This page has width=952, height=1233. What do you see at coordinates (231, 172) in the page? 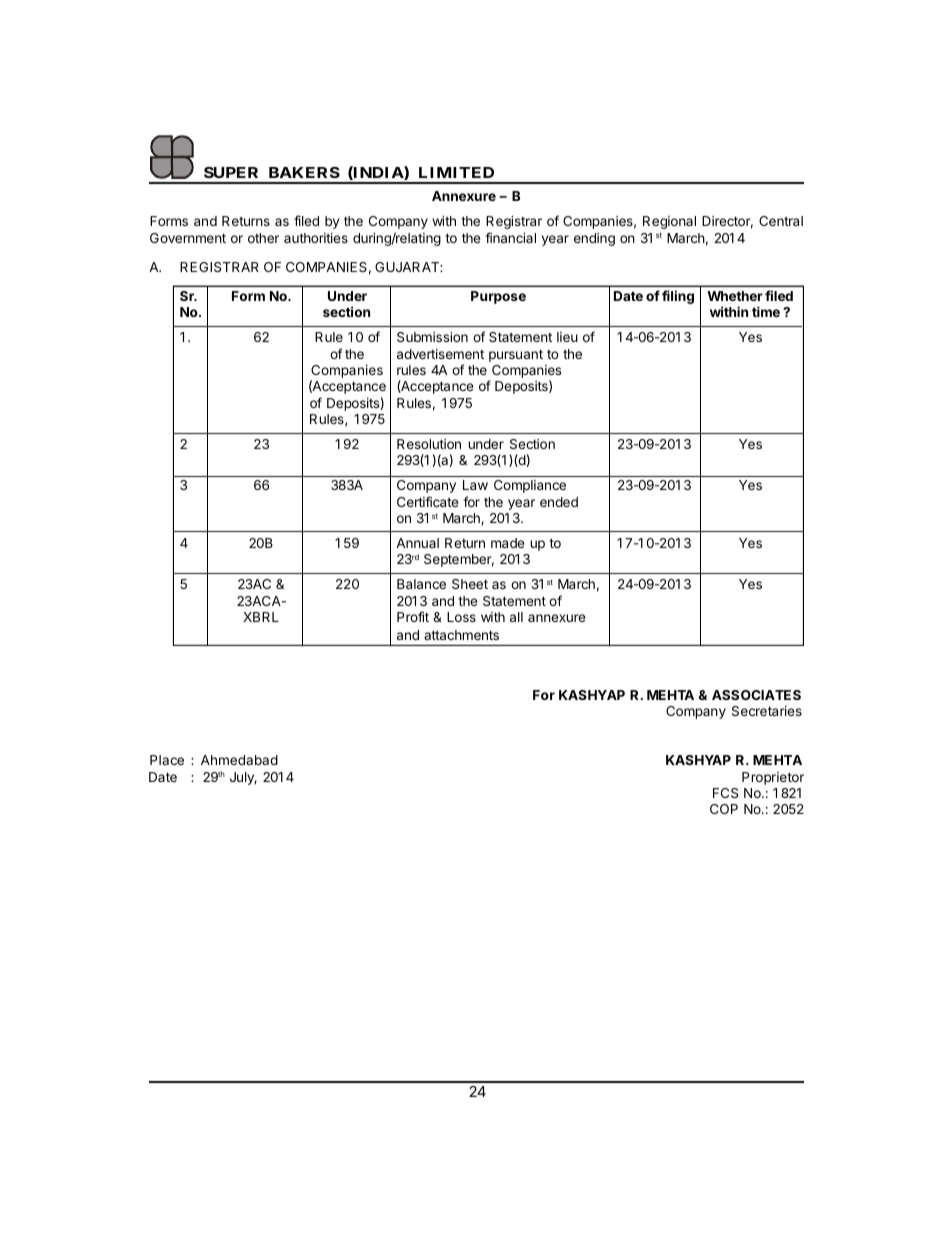
I see `SUPER` at bounding box center [231, 172].
